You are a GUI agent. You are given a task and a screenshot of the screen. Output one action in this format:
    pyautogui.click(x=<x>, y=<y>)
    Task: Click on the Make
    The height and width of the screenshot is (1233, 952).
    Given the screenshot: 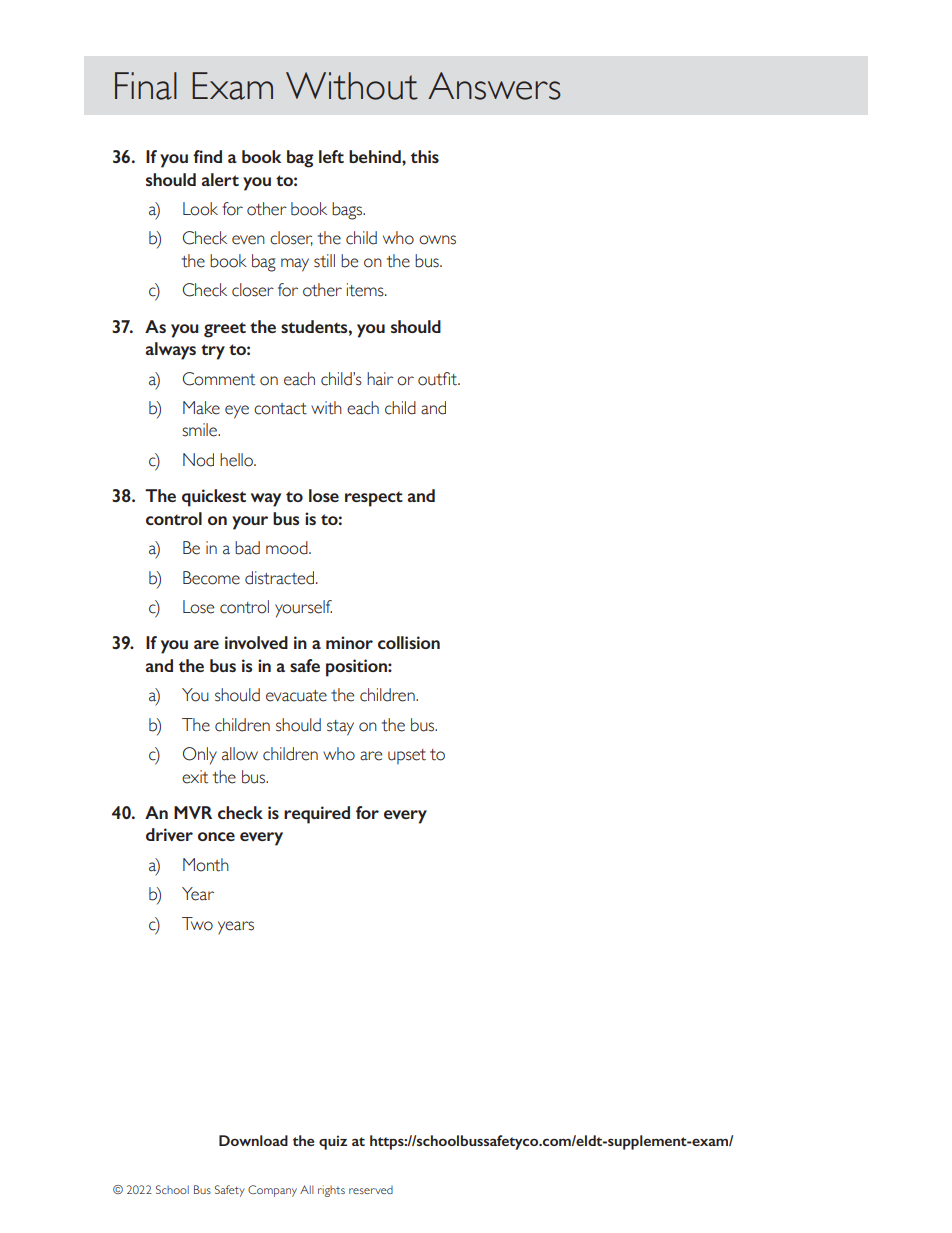 What is the action you would take?
    pyautogui.click(x=201, y=408)
